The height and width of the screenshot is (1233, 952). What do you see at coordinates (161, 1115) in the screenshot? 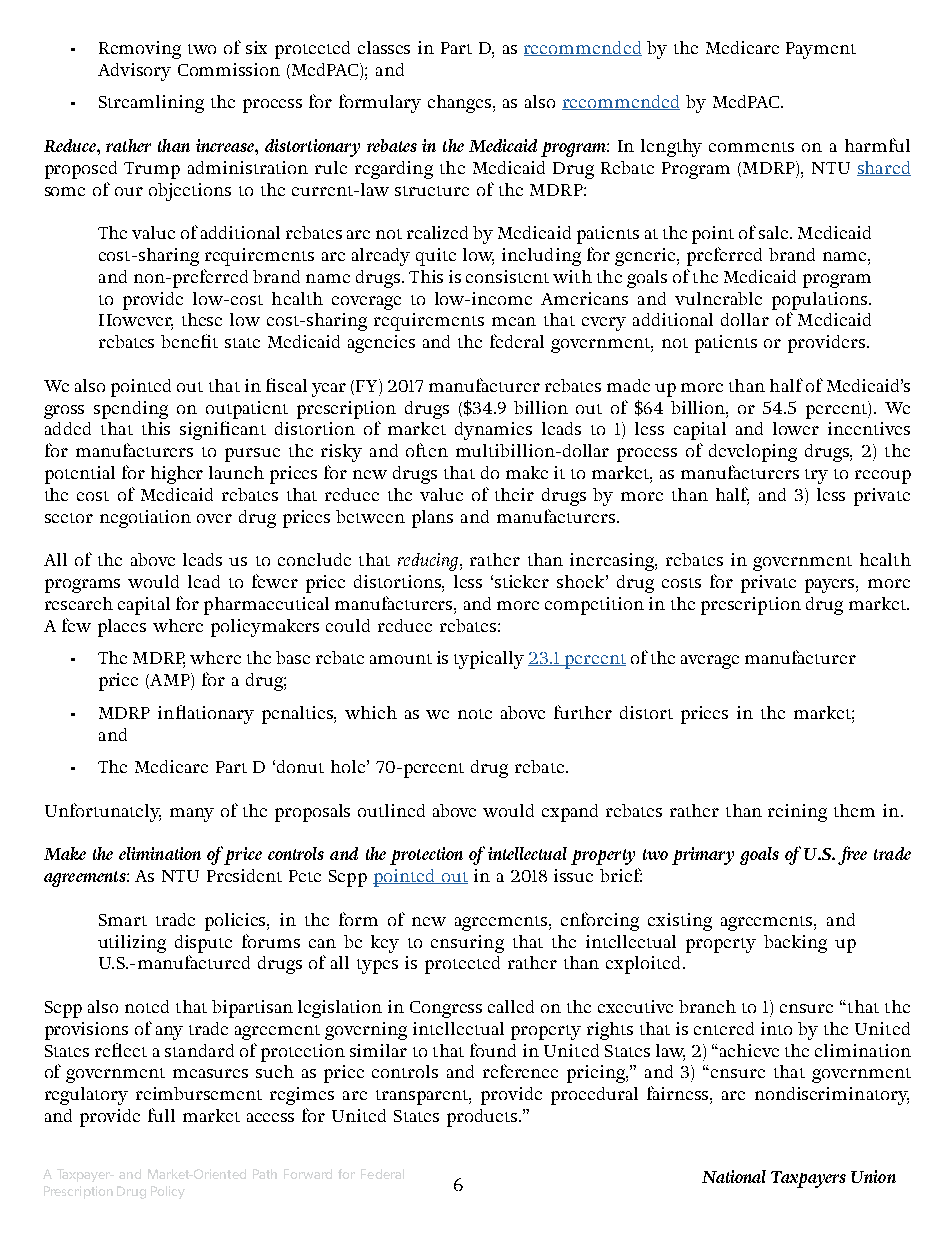
I see `full` at bounding box center [161, 1115].
